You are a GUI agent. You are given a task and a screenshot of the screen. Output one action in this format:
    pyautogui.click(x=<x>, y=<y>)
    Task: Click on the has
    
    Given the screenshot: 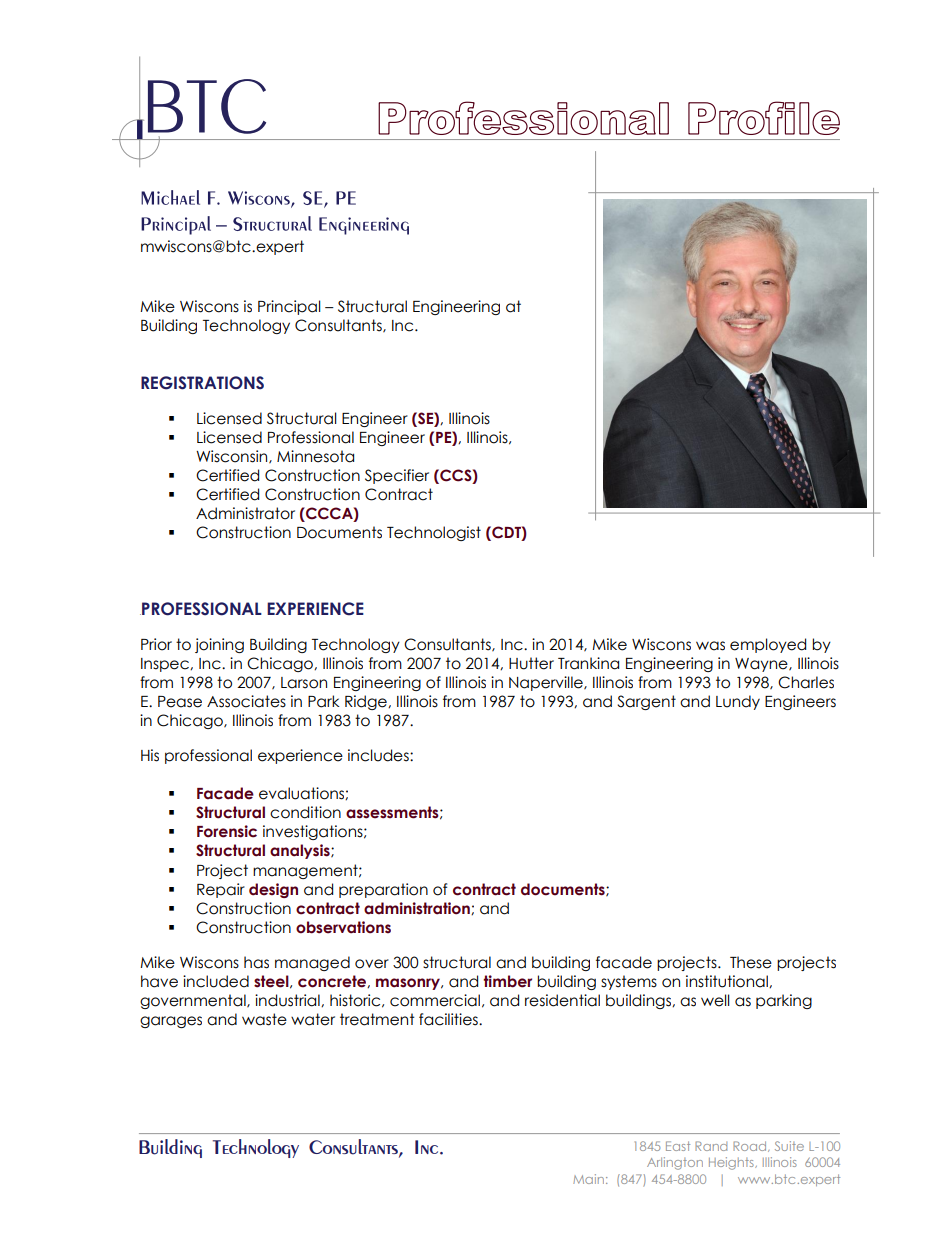 What is the action you would take?
    pyautogui.click(x=256, y=962)
